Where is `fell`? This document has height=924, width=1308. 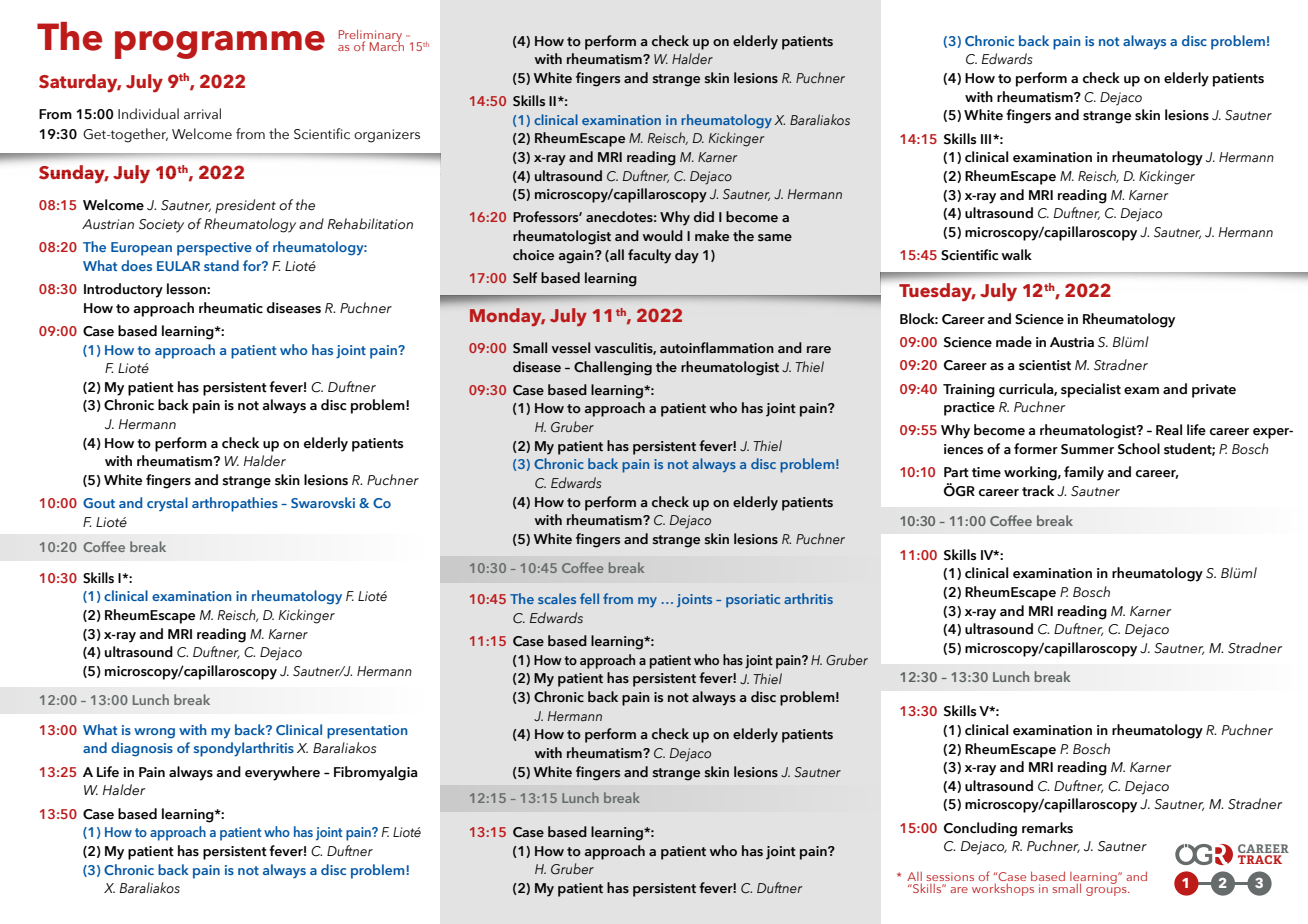
fell is located at coordinates (589, 598).
